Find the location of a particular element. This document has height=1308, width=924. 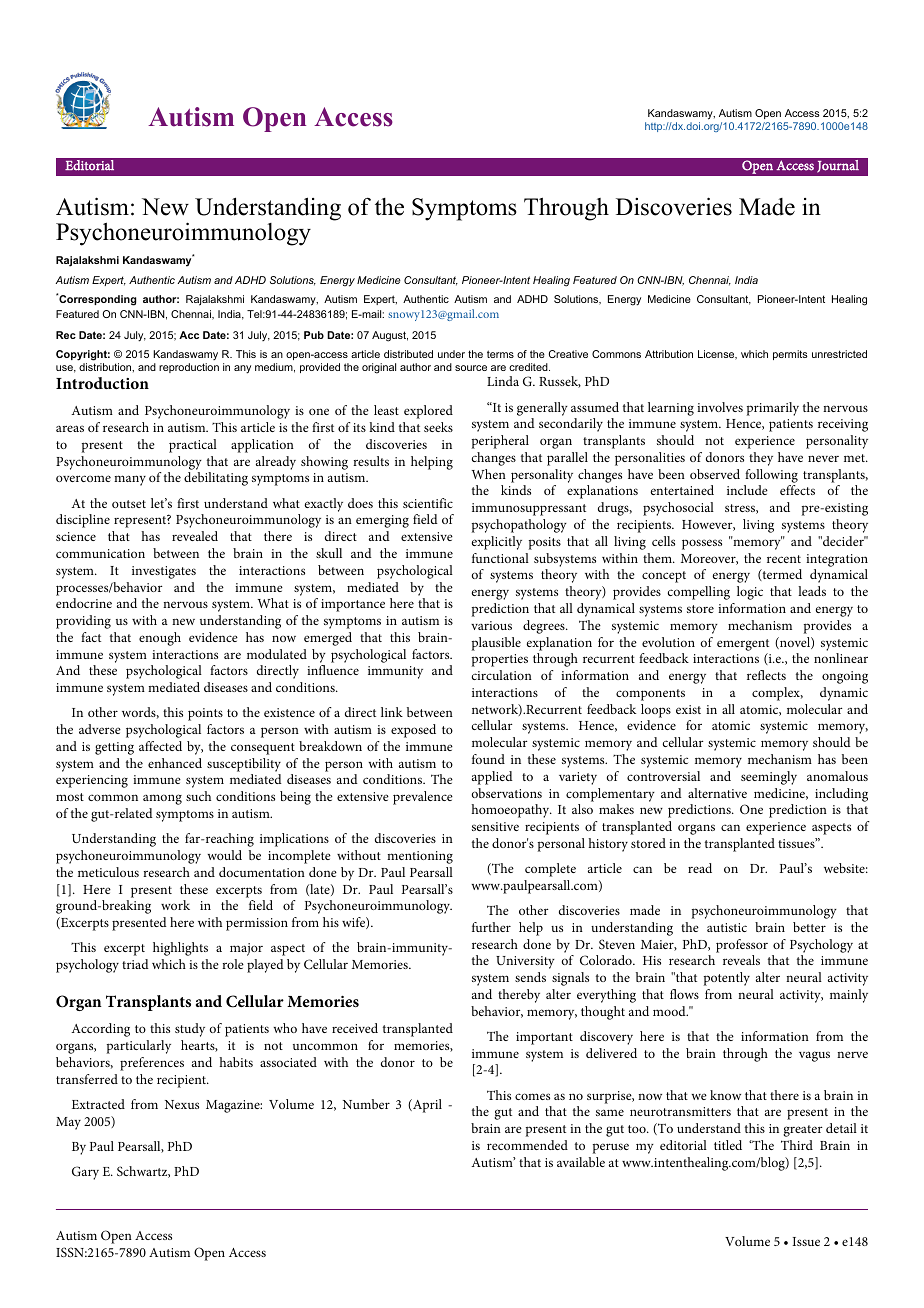

seemingly is located at coordinates (769, 778).
